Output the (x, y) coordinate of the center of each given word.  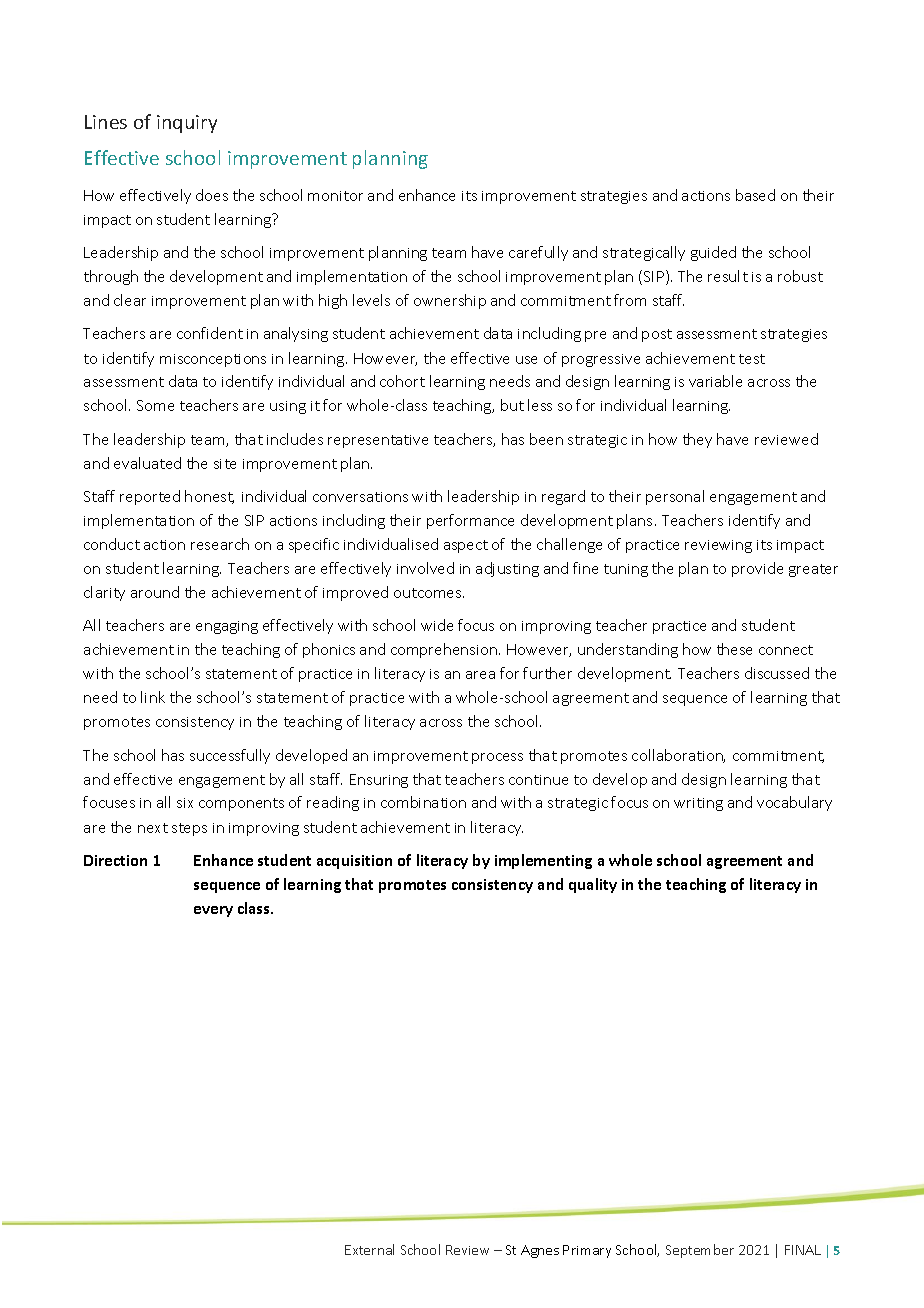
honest (209, 497)
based (755, 195)
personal (675, 497)
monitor (335, 196)
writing (698, 804)
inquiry (187, 124)
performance (470, 521)
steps (189, 829)
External (369, 1249)
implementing (543, 861)
